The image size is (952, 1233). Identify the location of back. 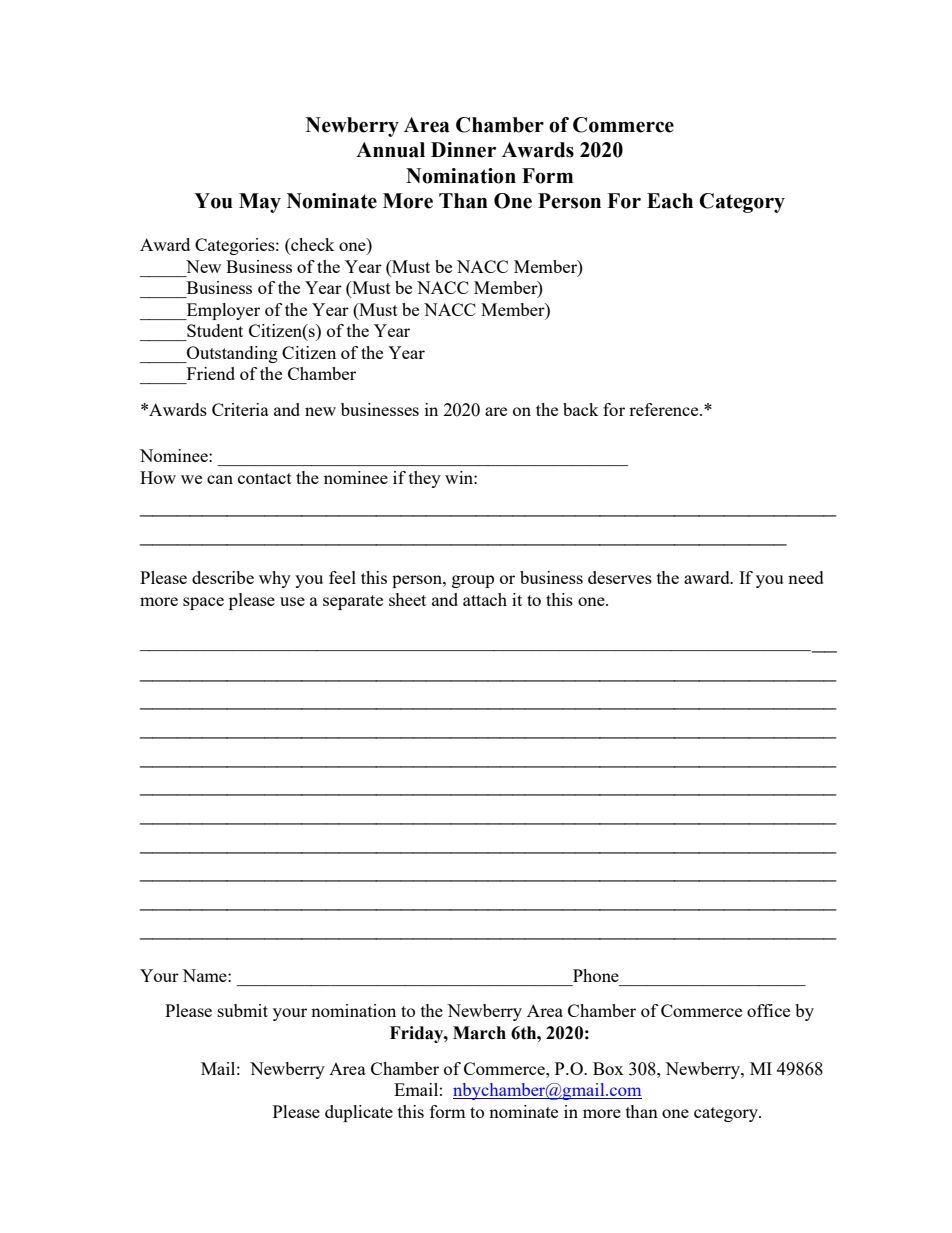
(580, 409).
